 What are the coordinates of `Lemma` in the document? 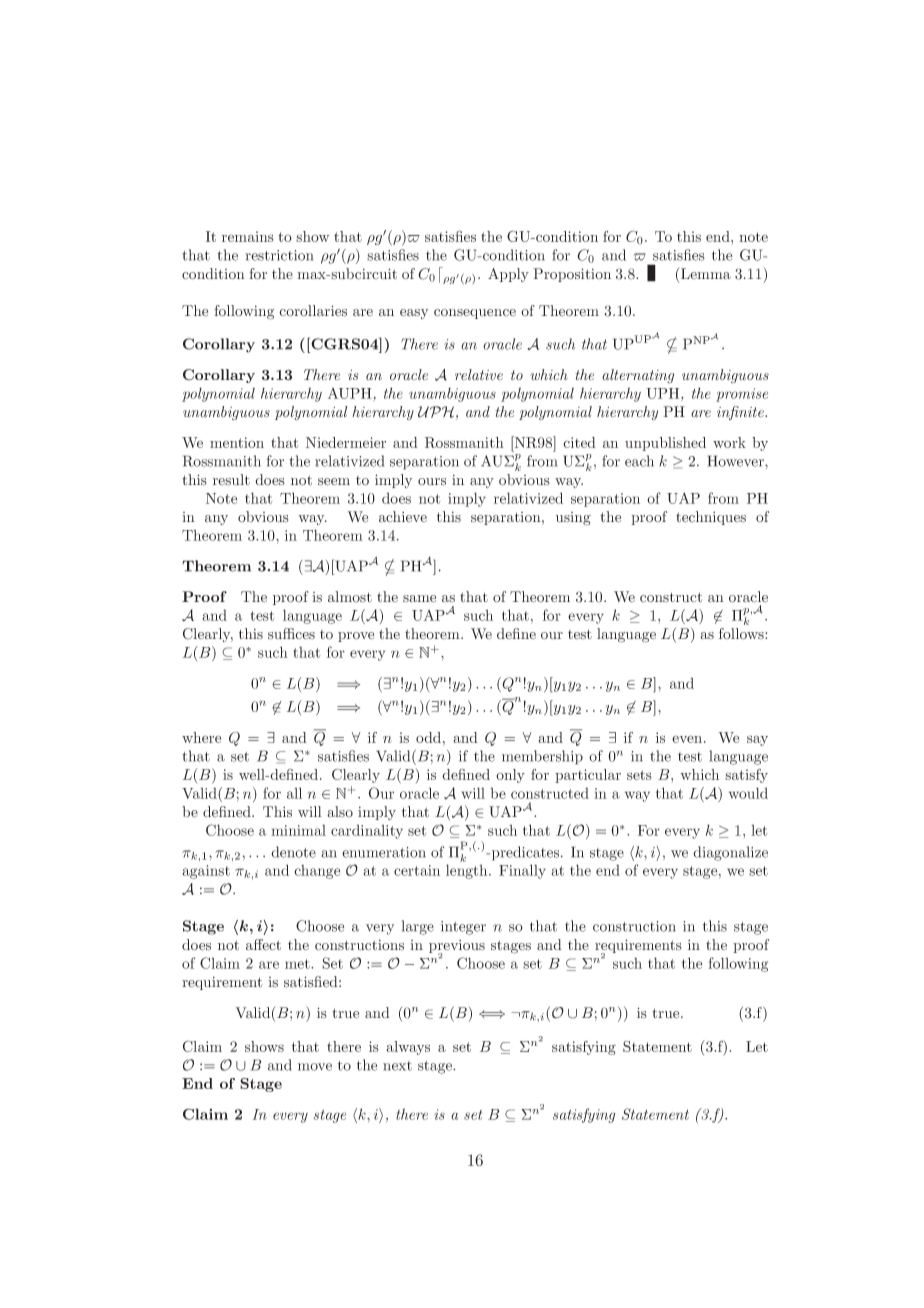 It's located at (706, 273).
